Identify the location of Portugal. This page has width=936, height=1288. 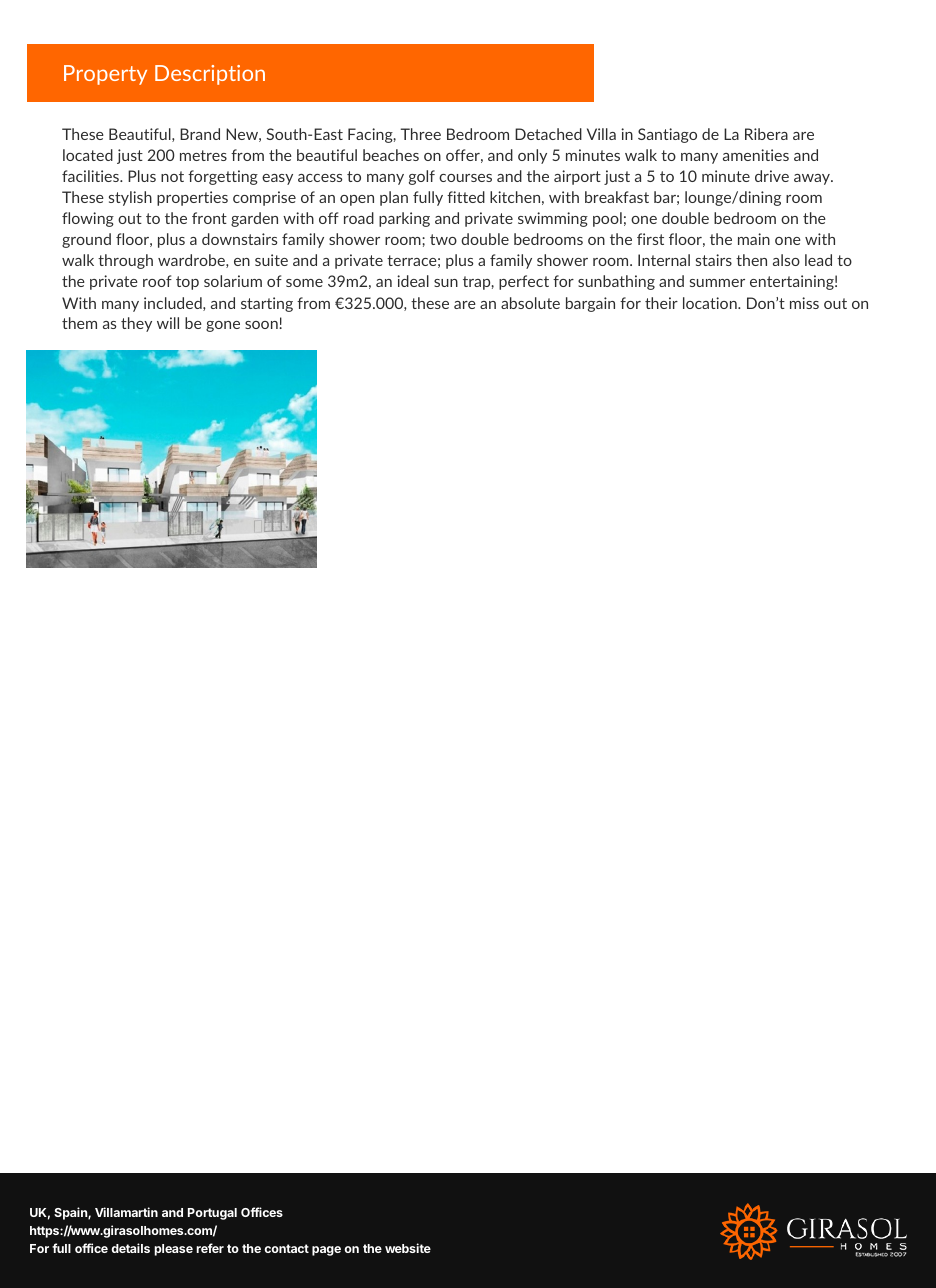
(212, 1214).
